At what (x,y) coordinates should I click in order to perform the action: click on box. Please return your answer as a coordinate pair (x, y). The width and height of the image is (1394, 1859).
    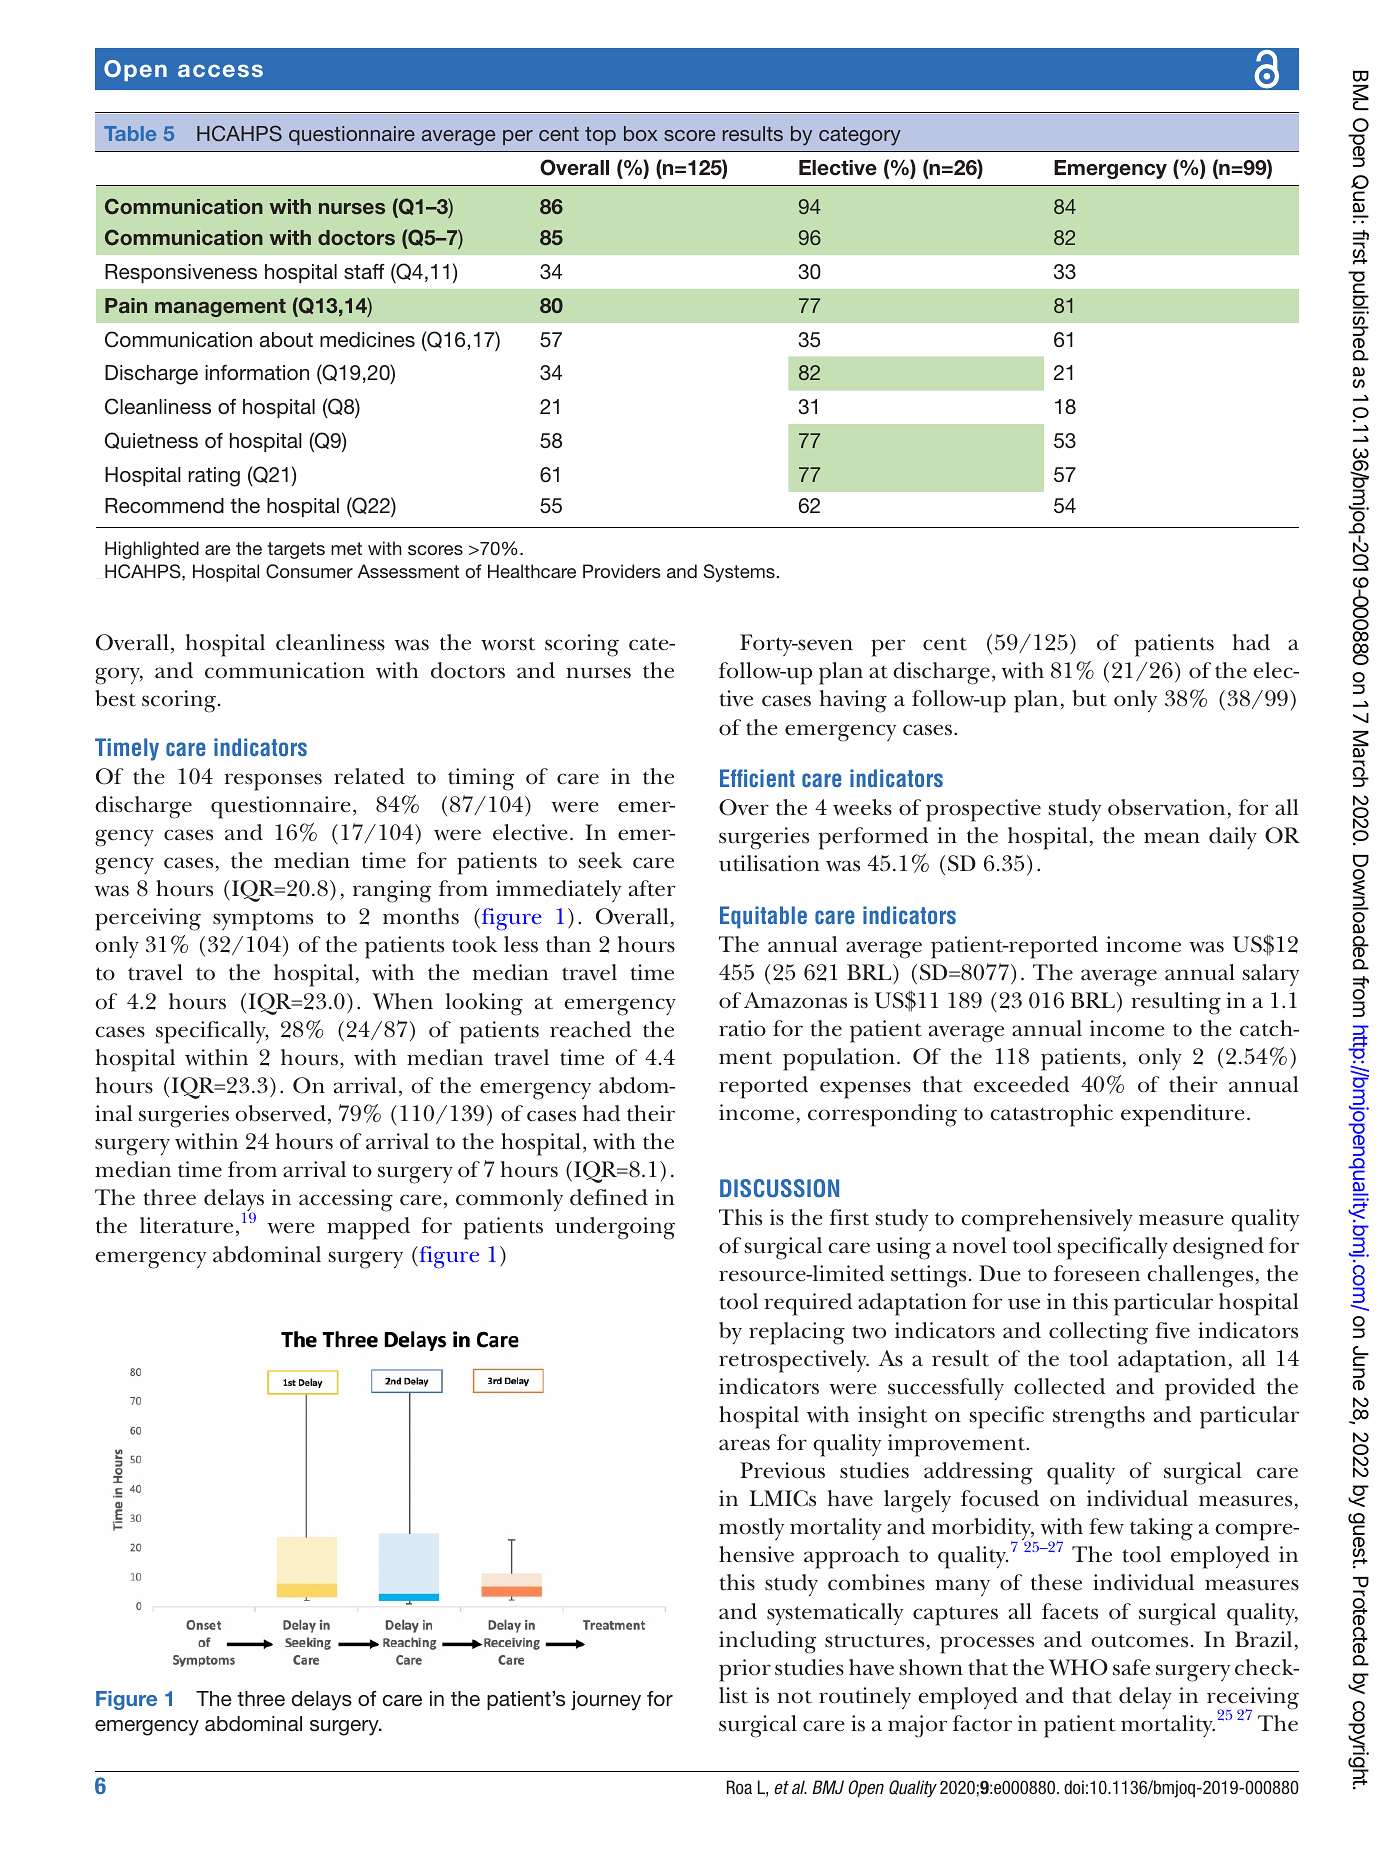
    Looking at the image, I should click on (641, 133).
